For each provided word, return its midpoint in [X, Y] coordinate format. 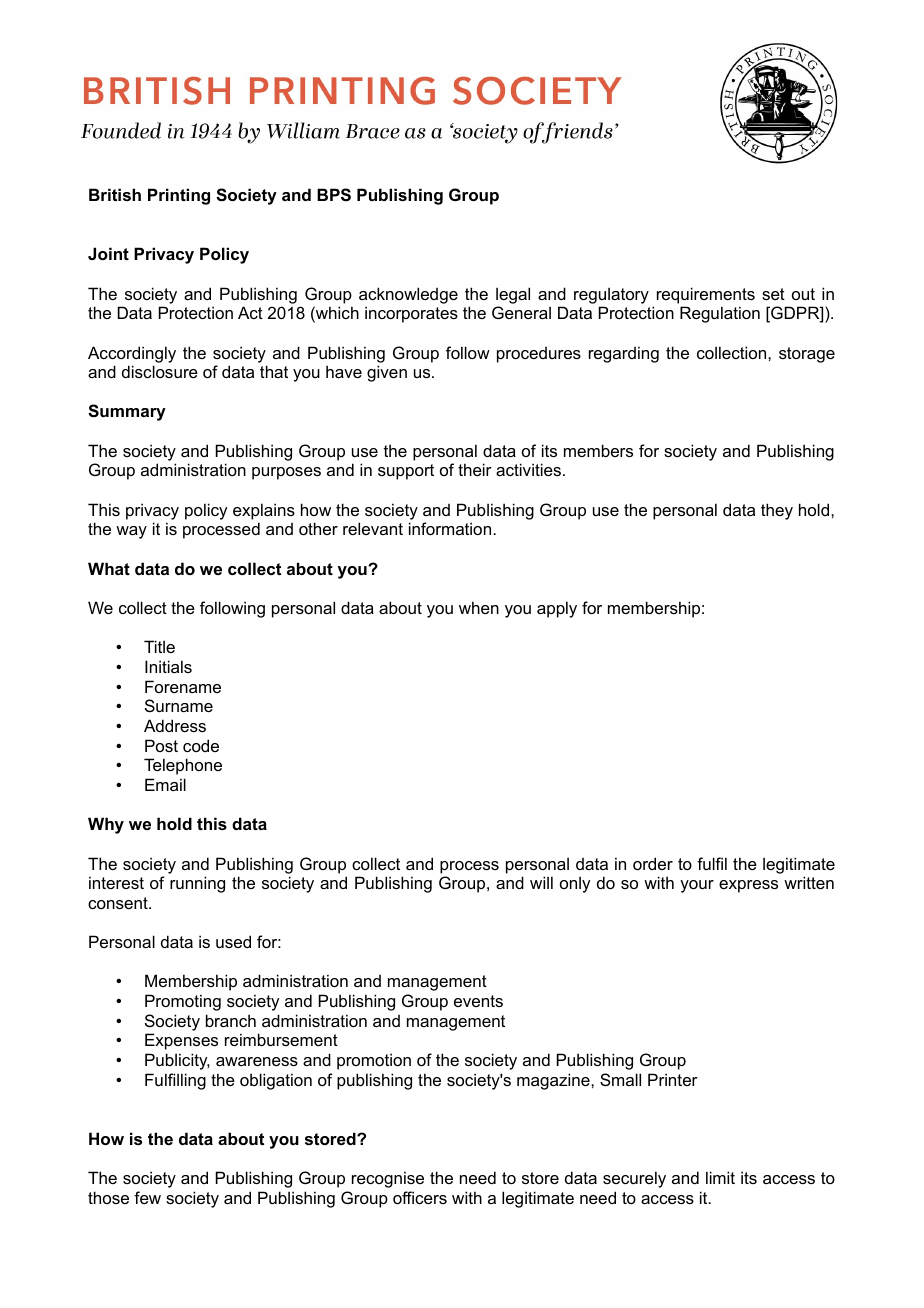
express [748, 886]
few [147, 1197]
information [451, 528]
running [197, 884]
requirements [706, 295]
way [131, 532]
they [777, 511]
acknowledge [408, 295]
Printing [179, 196]
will [541, 882]
